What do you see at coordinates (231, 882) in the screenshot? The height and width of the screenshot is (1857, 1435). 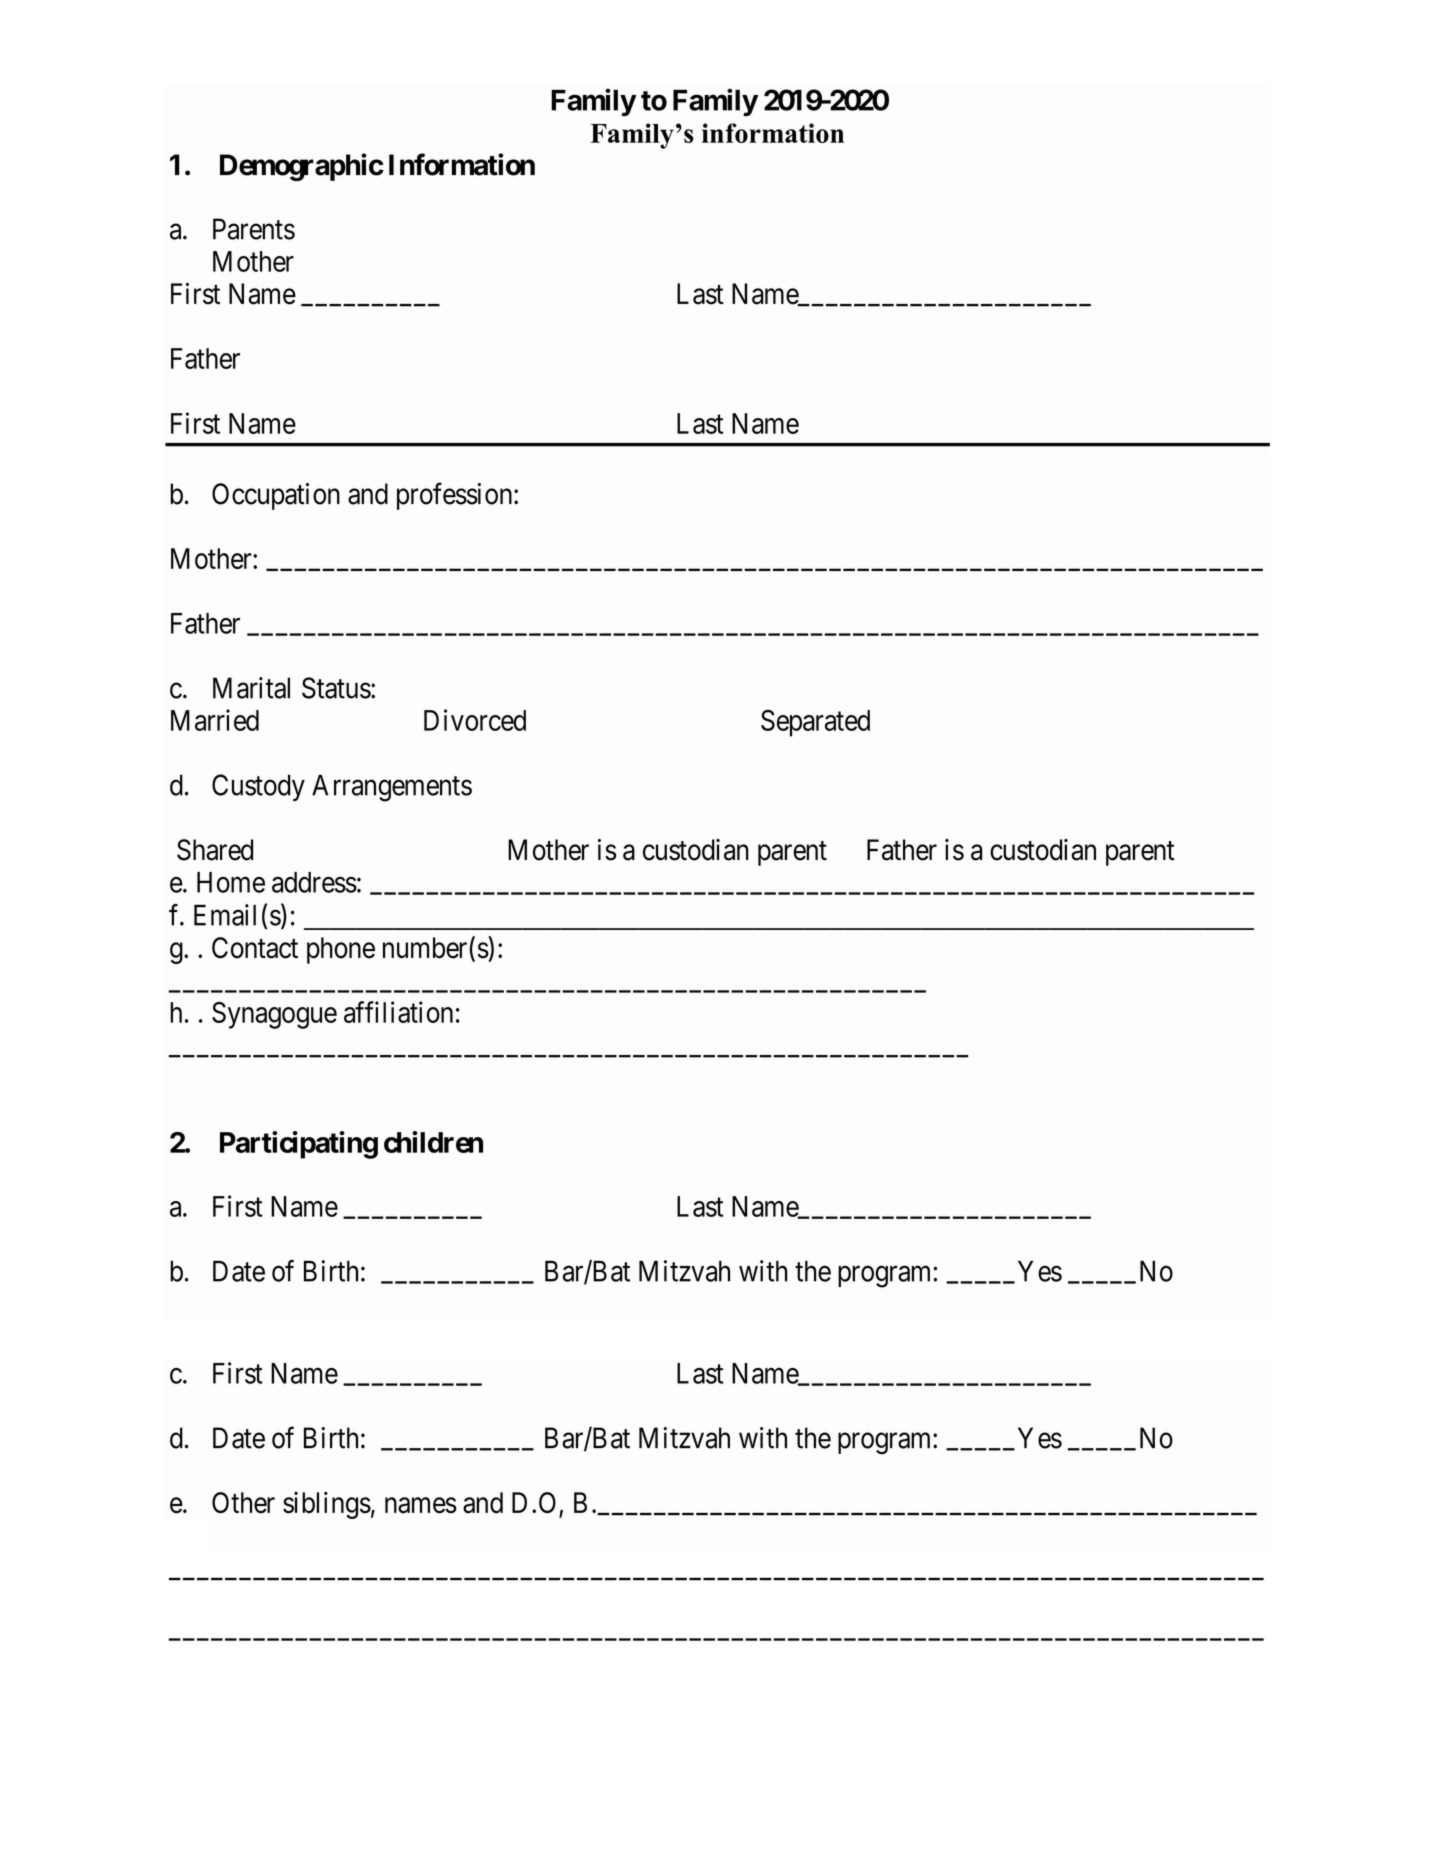 I see `Home` at bounding box center [231, 882].
